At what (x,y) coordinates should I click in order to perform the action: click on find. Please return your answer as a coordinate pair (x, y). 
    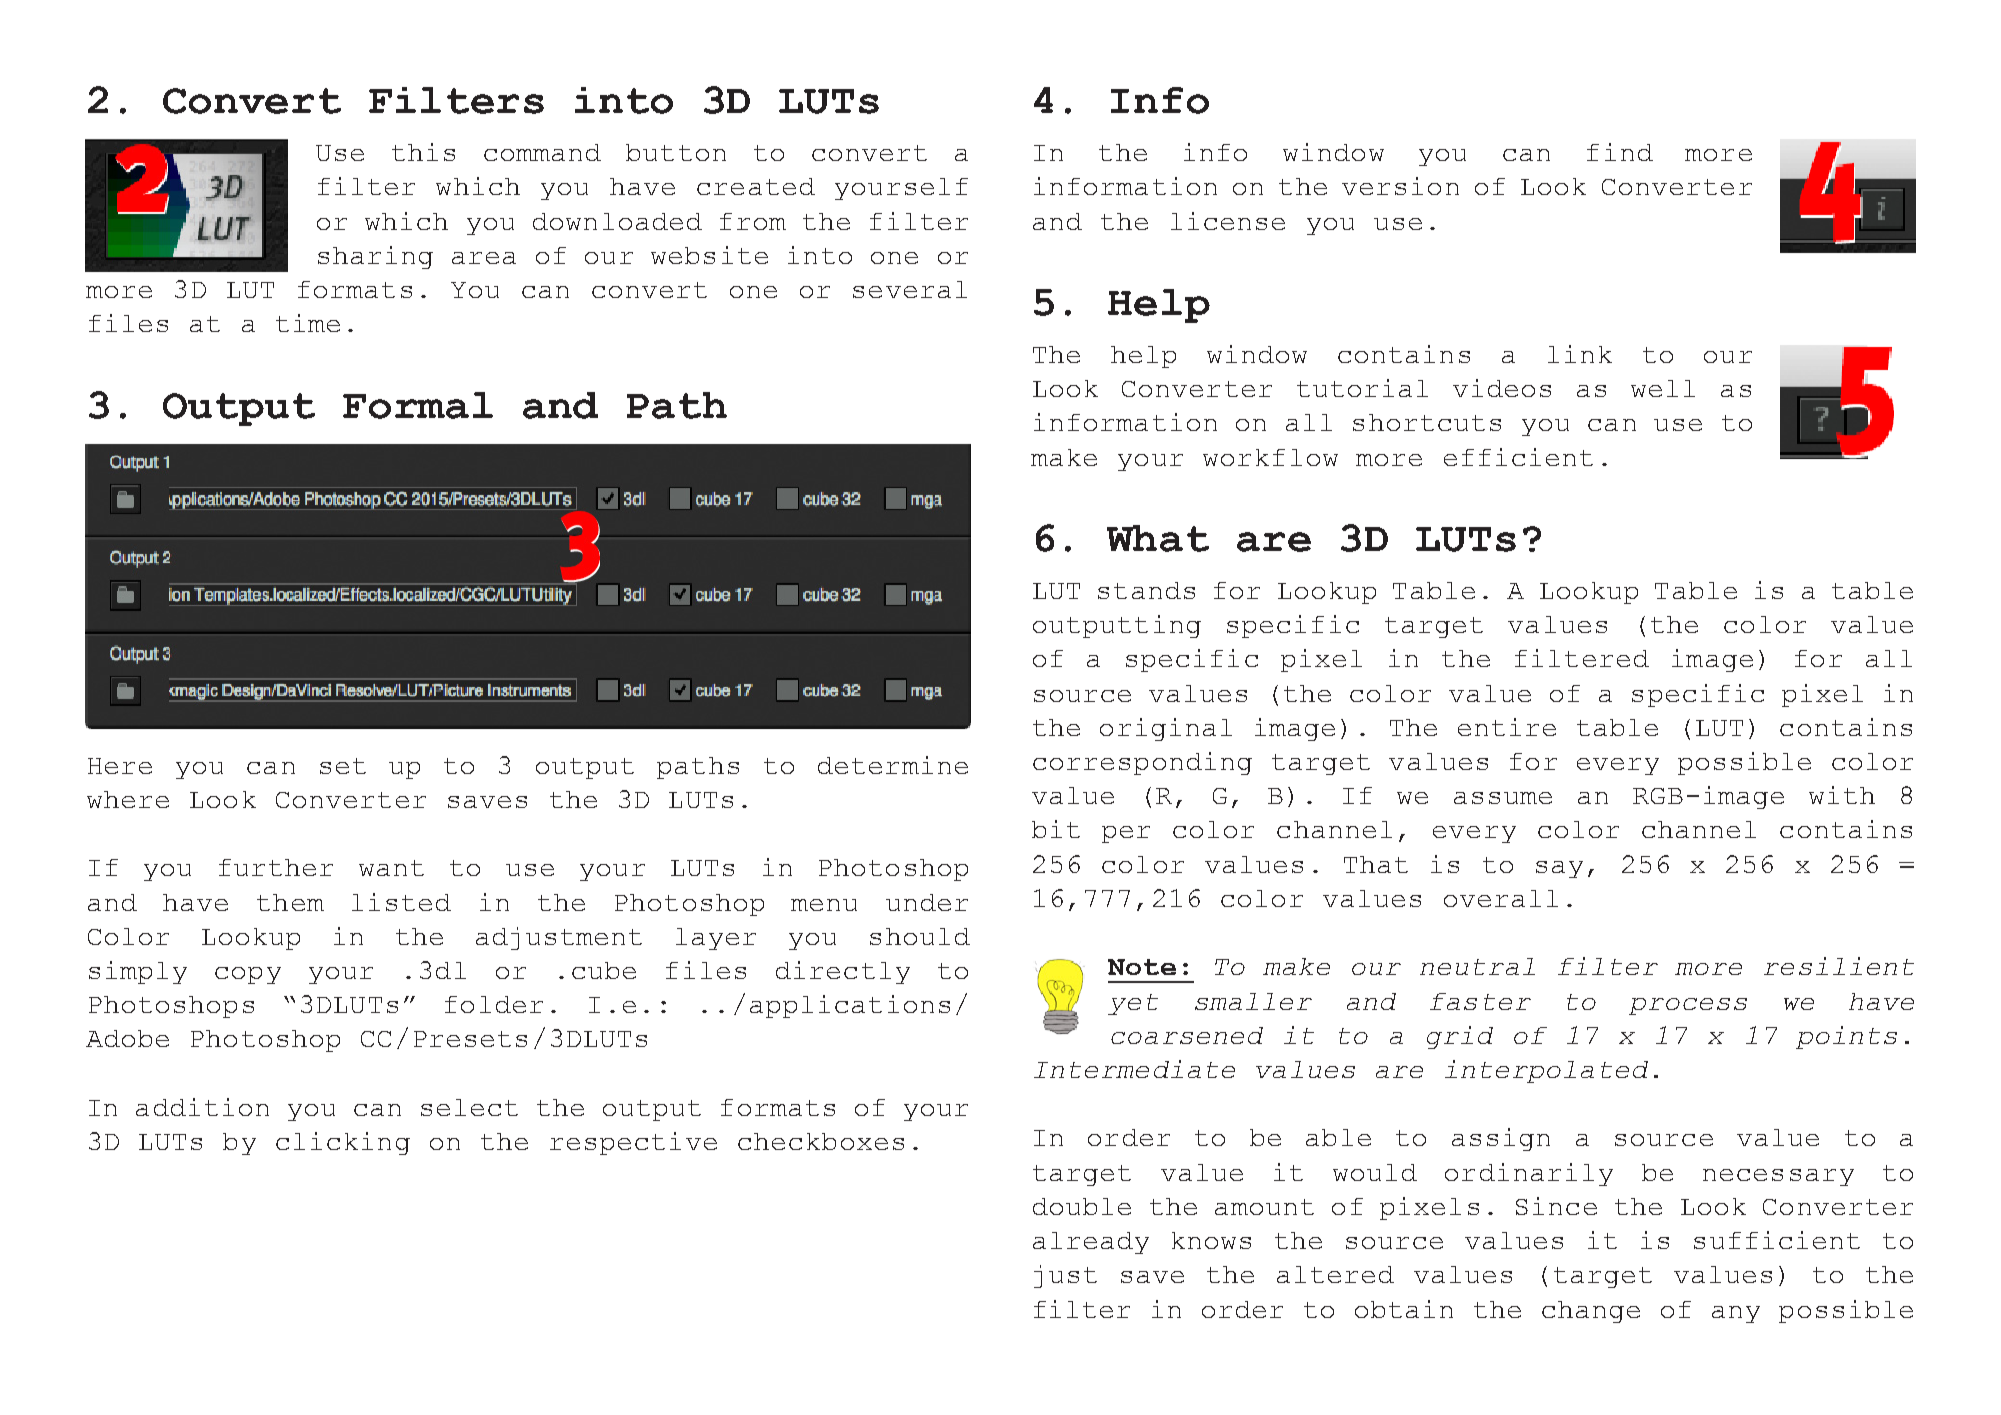
    Looking at the image, I should click on (1620, 152).
